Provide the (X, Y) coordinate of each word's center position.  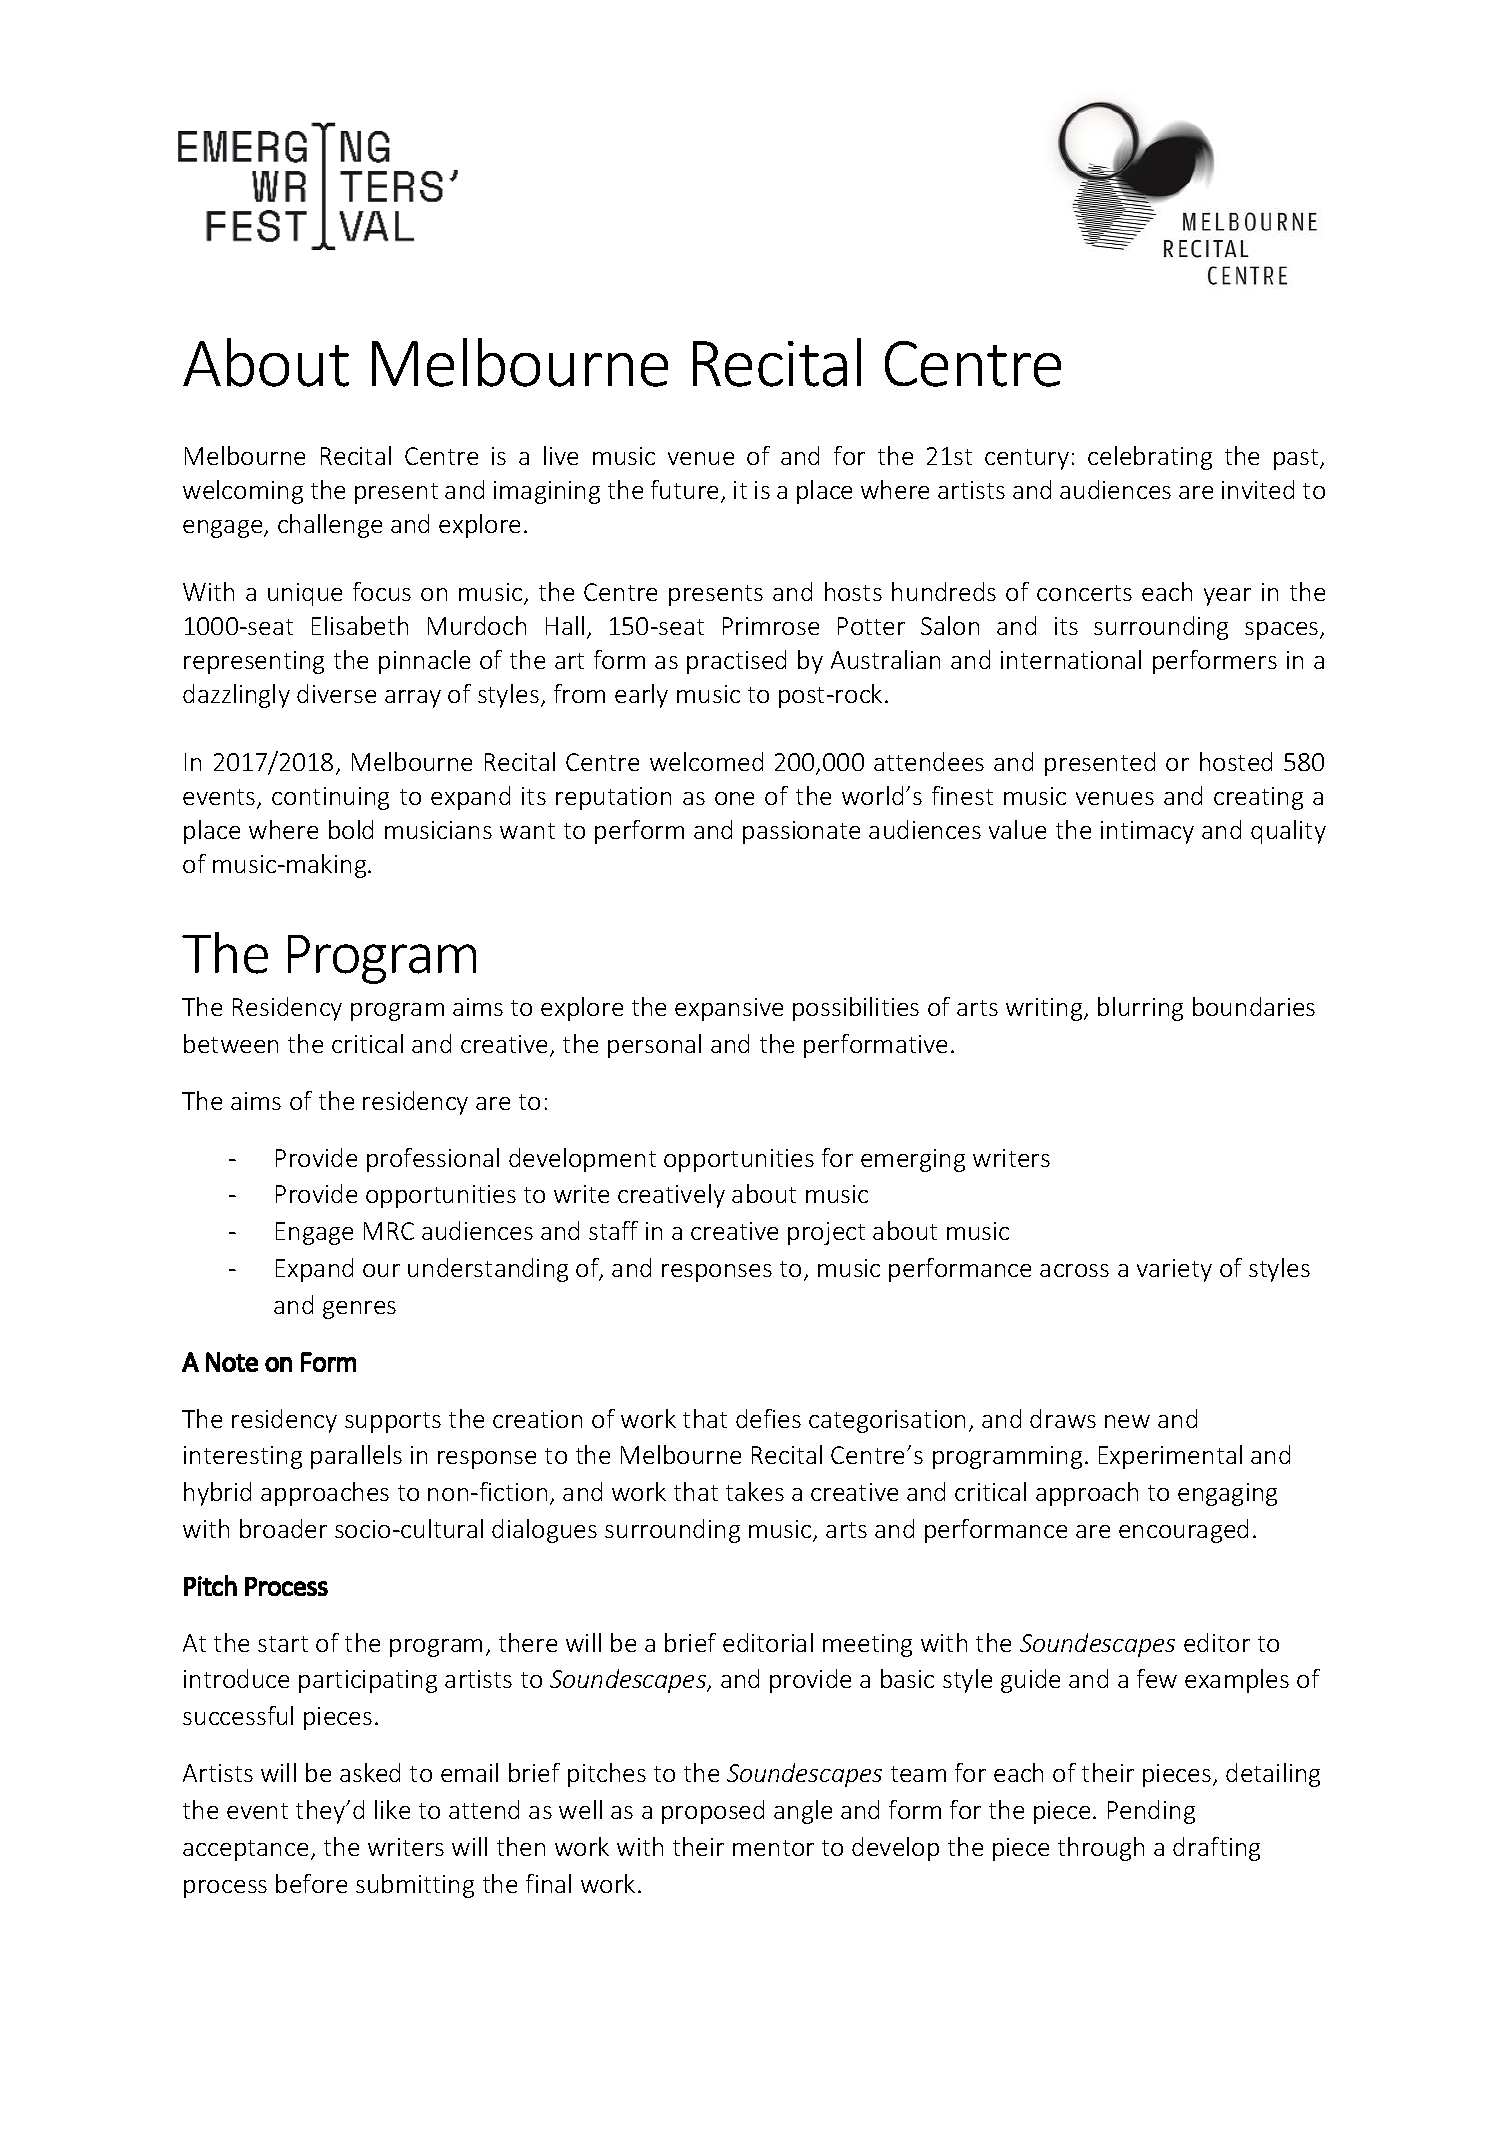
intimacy (1147, 832)
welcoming (243, 492)
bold (351, 829)
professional (433, 1160)
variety (1174, 1270)
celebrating (1150, 458)
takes (755, 1491)
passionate (801, 832)
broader (283, 1528)
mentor (773, 1848)
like (392, 1809)
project (826, 1233)
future (686, 491)
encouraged (1183, 1531)
